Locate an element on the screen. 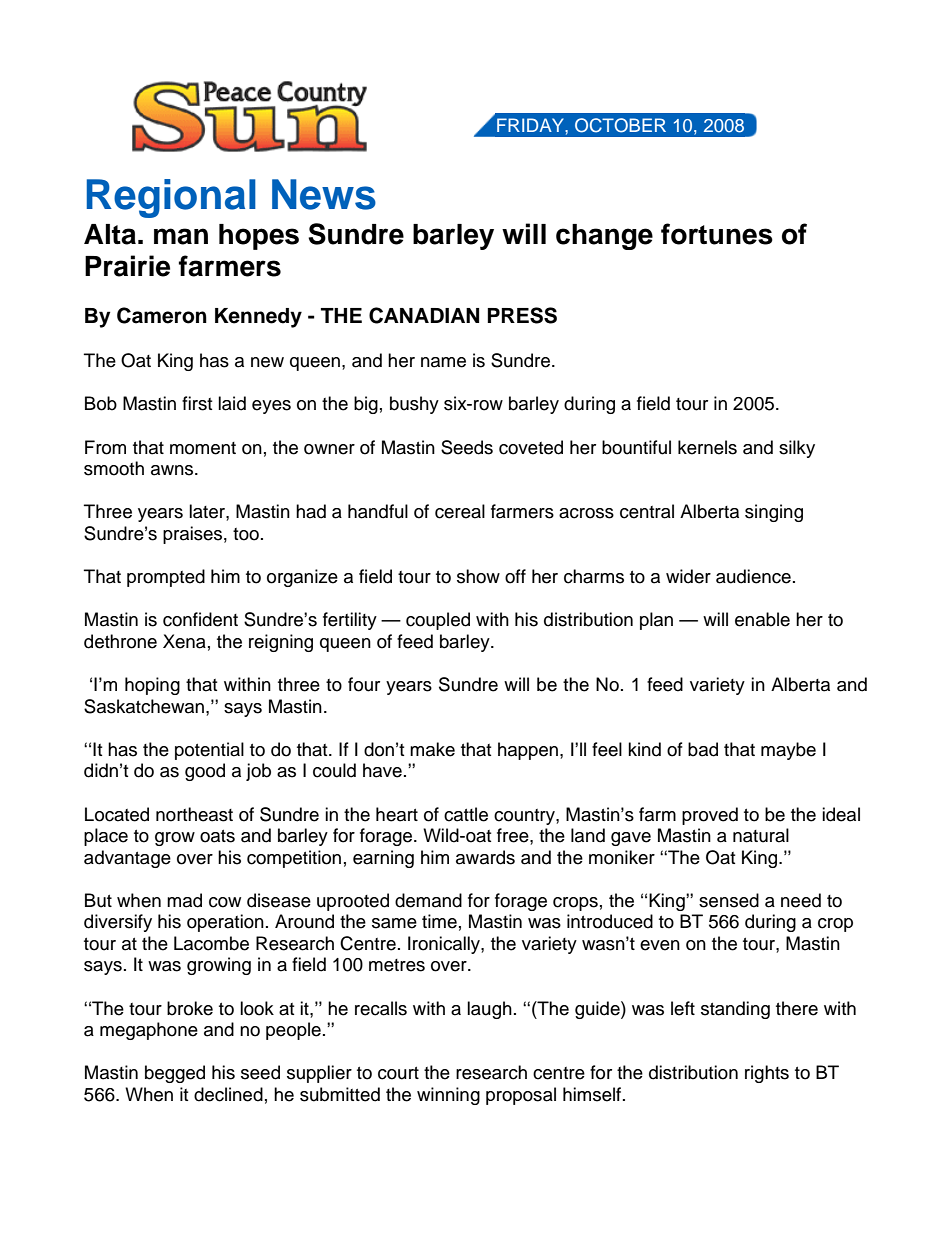  good is located at coordinates (205, 772).
